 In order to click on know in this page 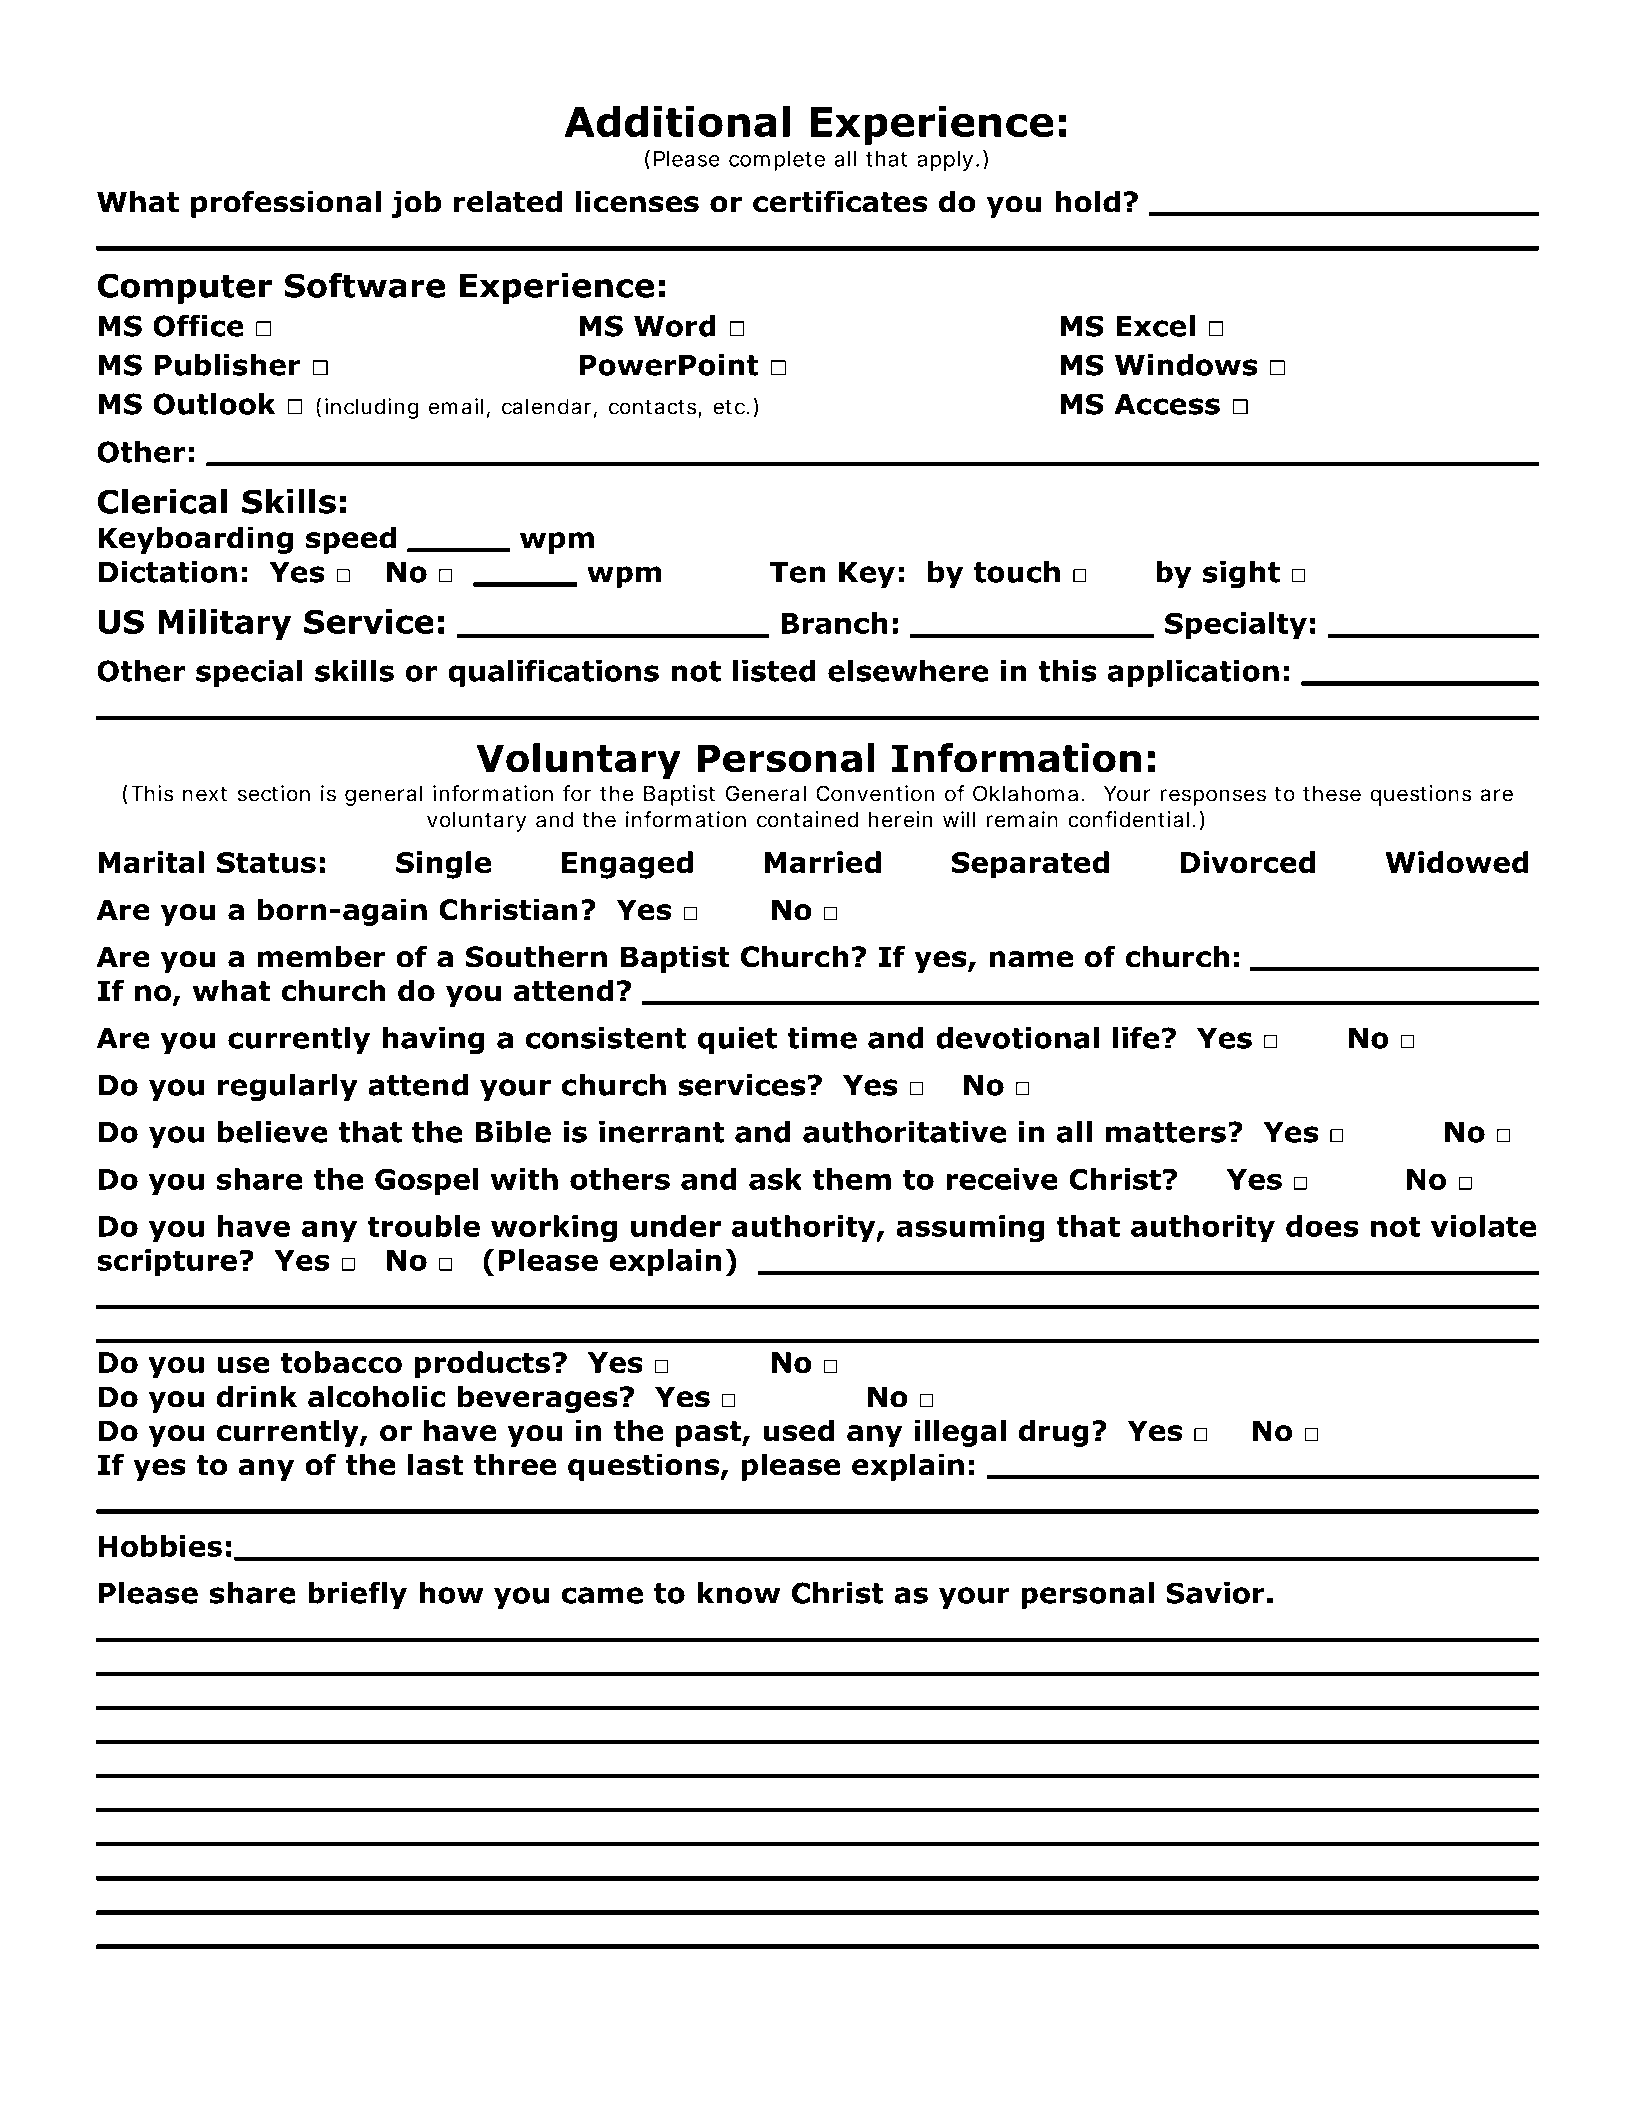, I will do `click(739, 1593)`.
